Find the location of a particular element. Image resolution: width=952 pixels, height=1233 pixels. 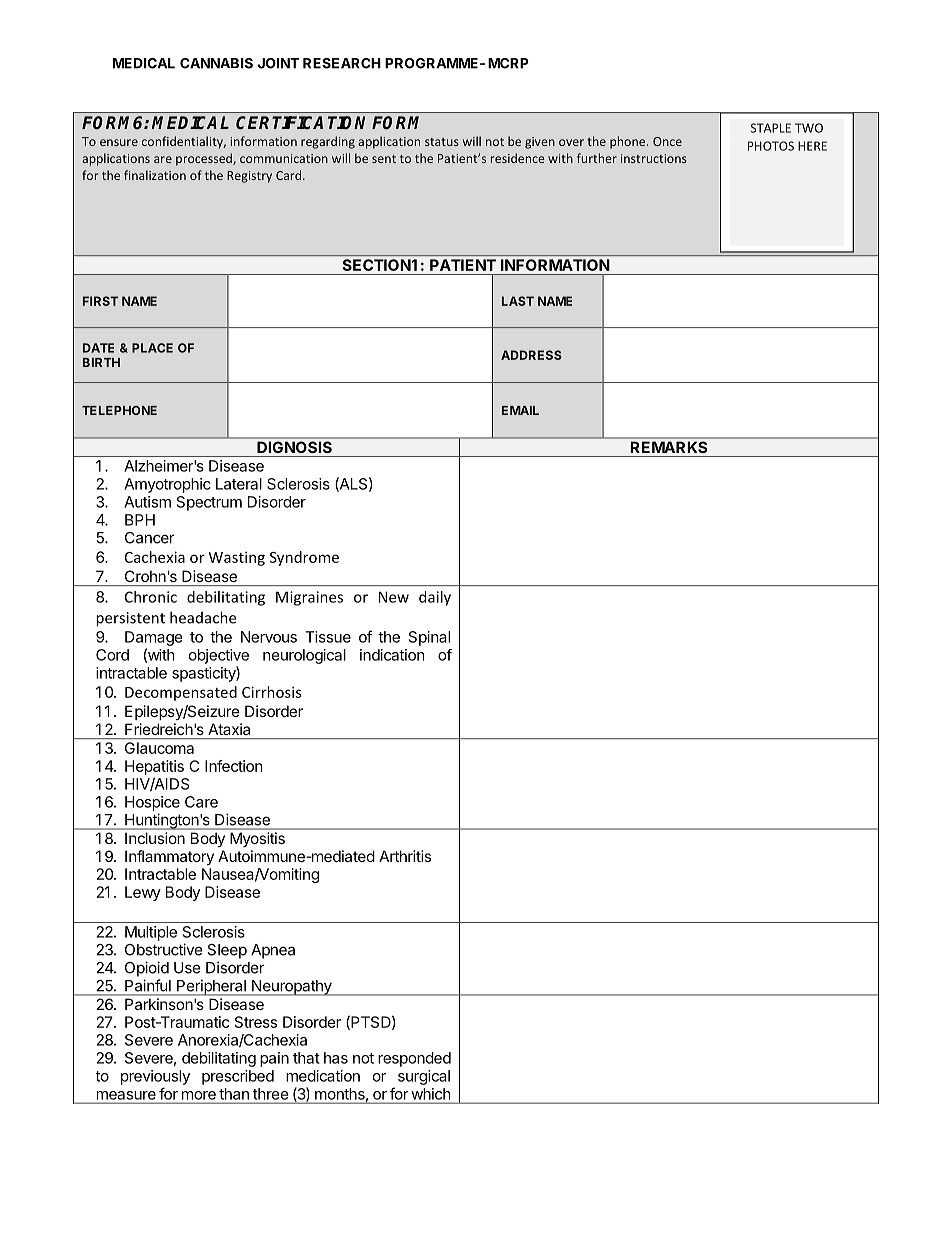

STAPLE is located at coordinates (770, 128).
